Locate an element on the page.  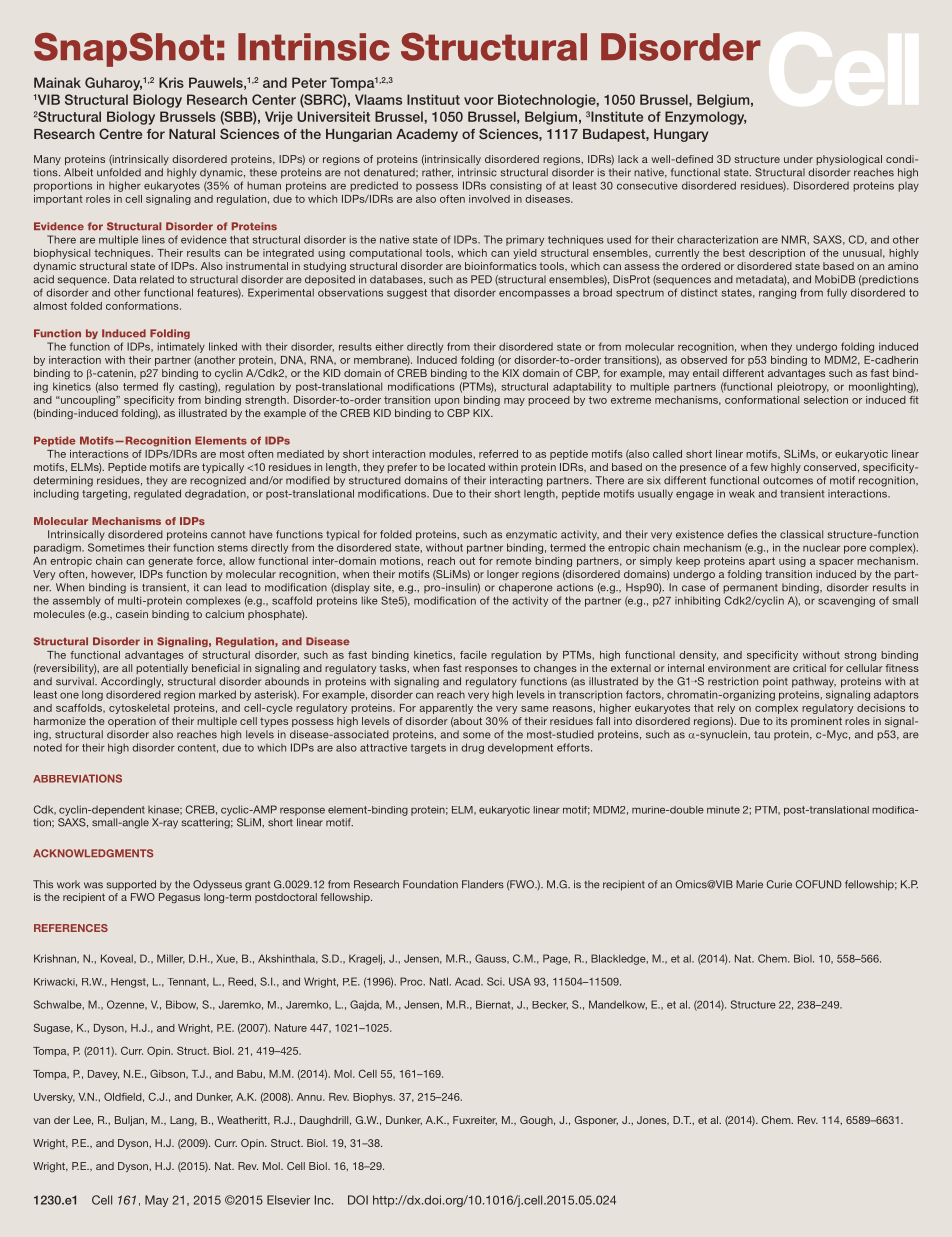
voor is located at coordinates (479, 101).
